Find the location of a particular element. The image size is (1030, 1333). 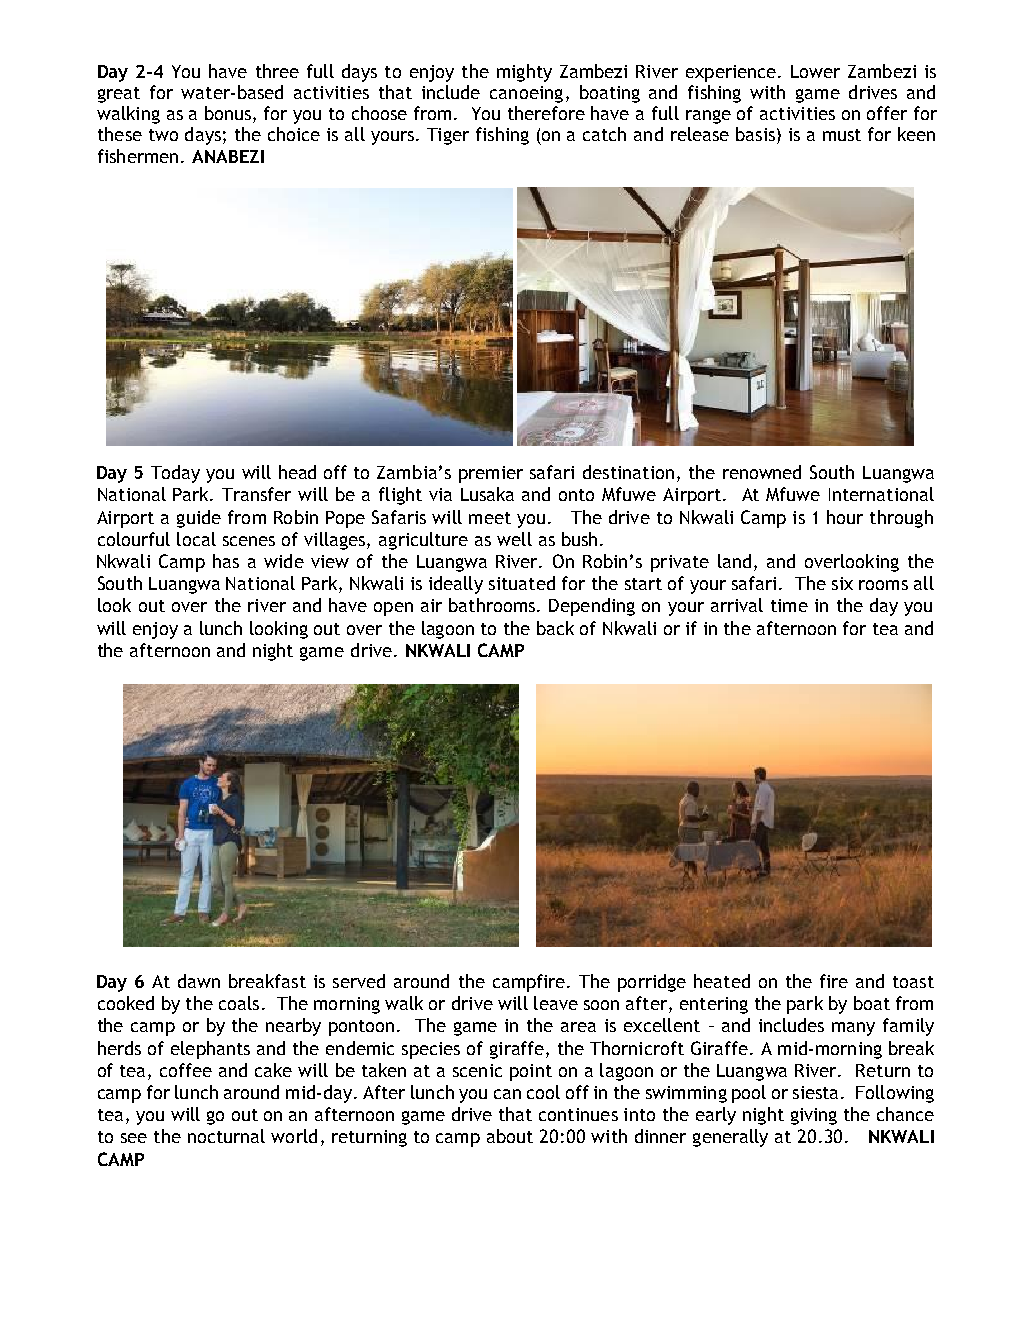

canoeing is located at coordinates (526, 94).
